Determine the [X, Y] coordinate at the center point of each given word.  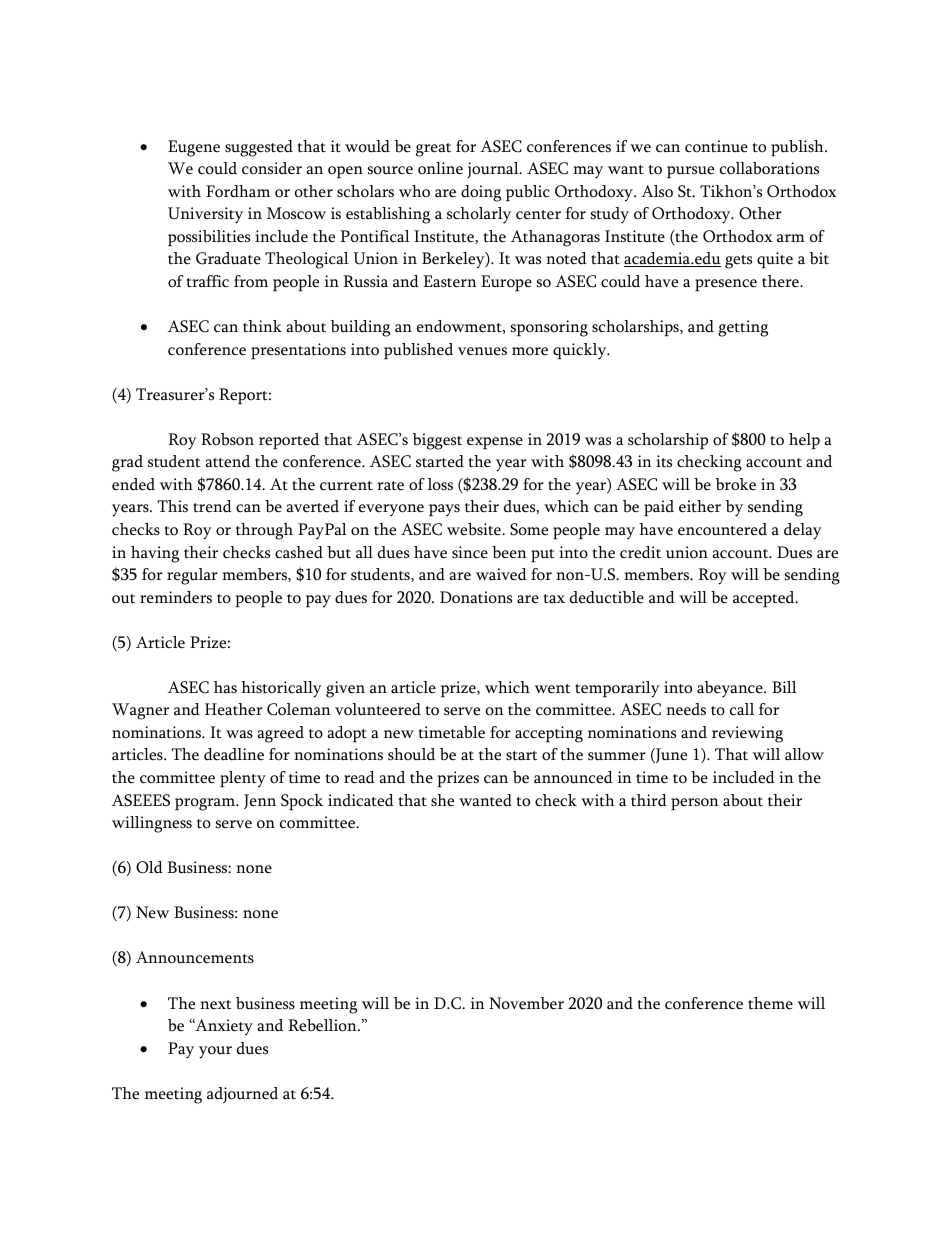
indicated [361, 800]
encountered [722, 529]
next [216, 1005]
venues [482, 351]
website [475, 529]
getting [743, 328]
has [225, 687]
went [553, 689]
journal [494, 170]
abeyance [731, 689]
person [695, 804]
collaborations [769, 168]
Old [149, 867]
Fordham [238, 191]
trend [212, 506]
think [262, 326]
